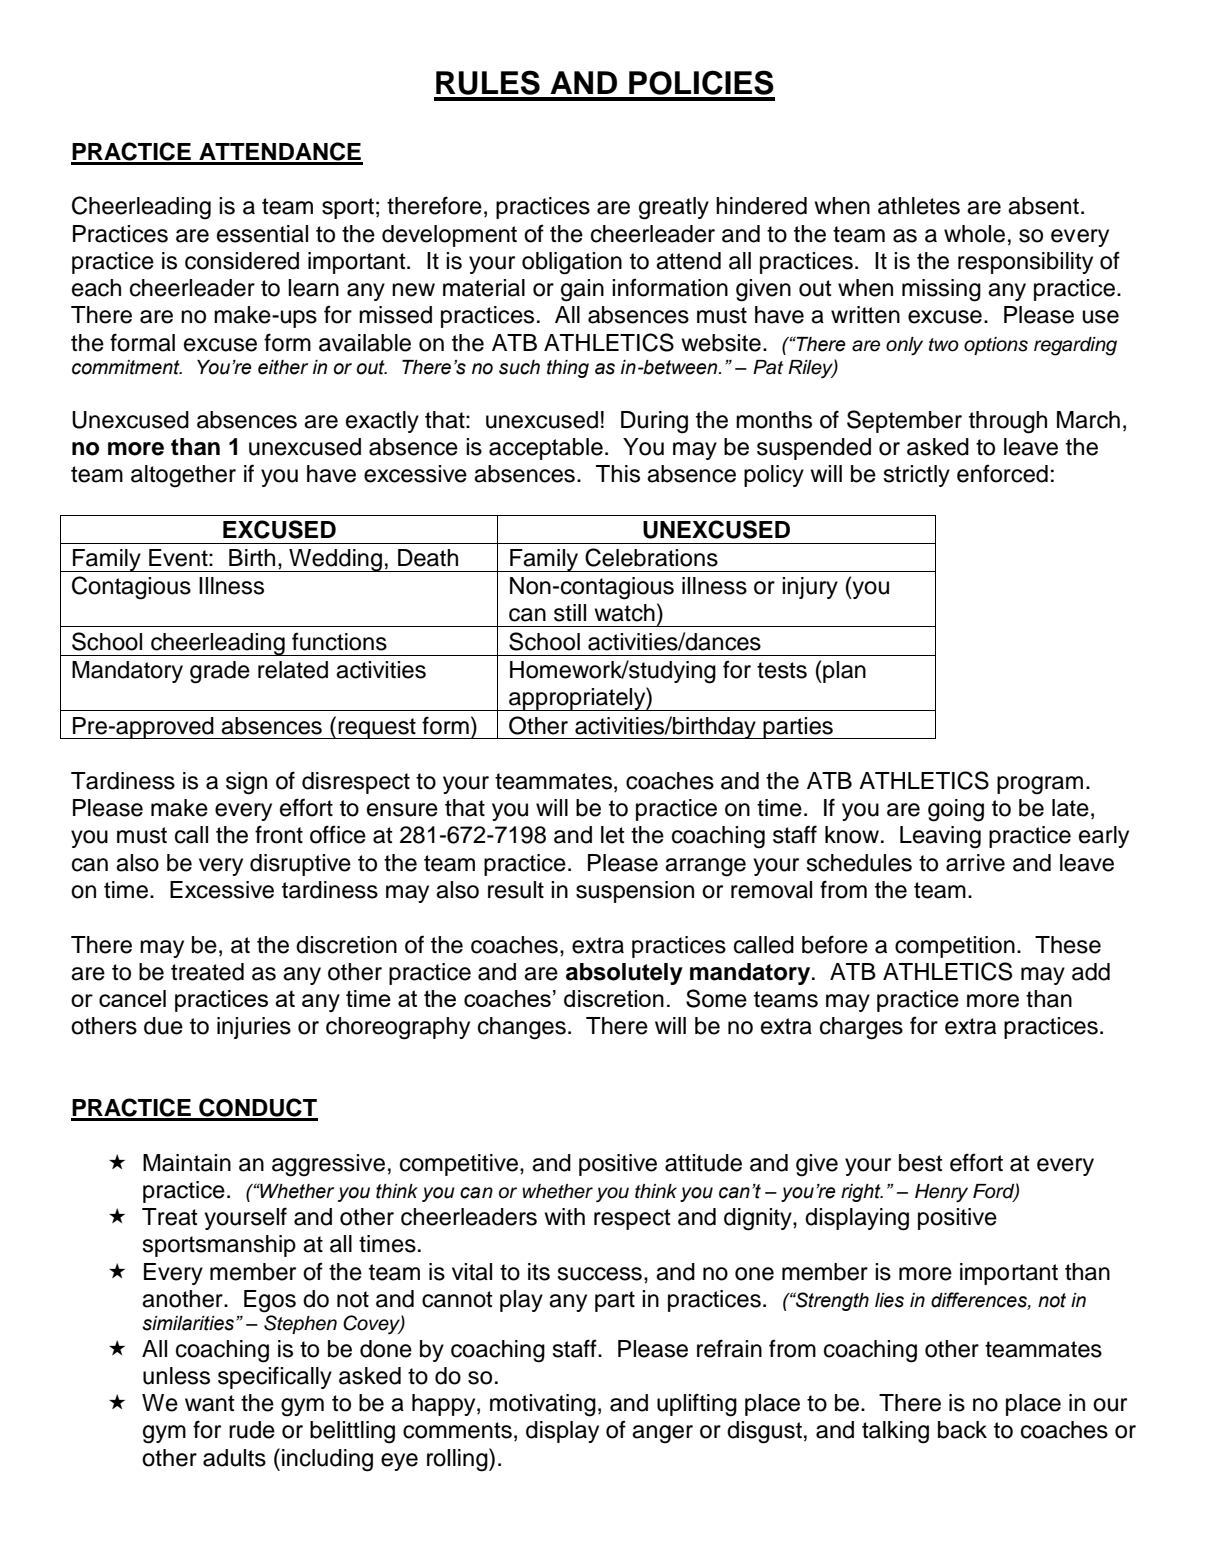 This page has height=1564, width=1209. What do you see at coordinates (132, 998) in the page?
I see `cancel` at bounding box center [132, 998].
